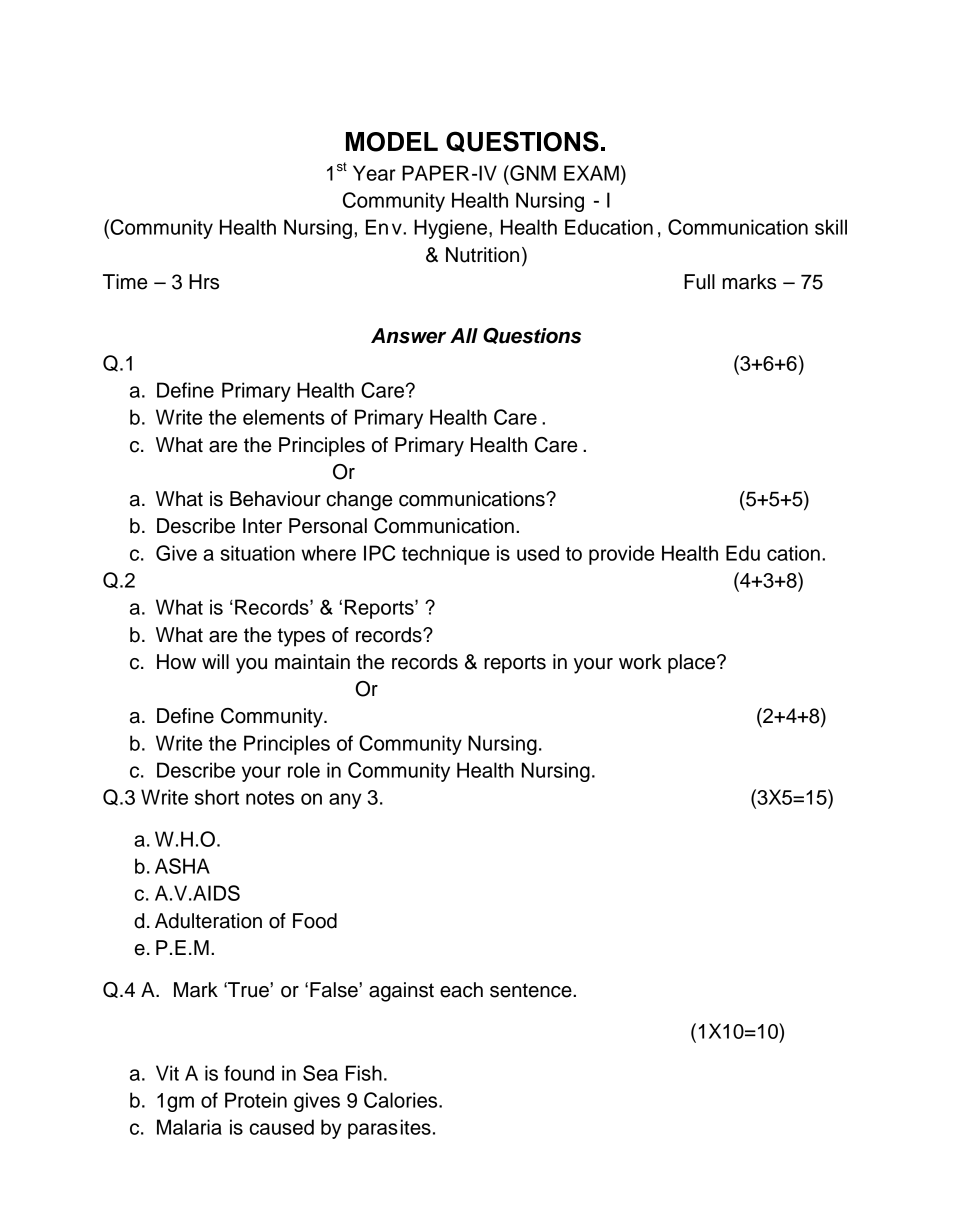 The image size is (954, 1232). I want to click on Behaviour, so click(275, 499).
